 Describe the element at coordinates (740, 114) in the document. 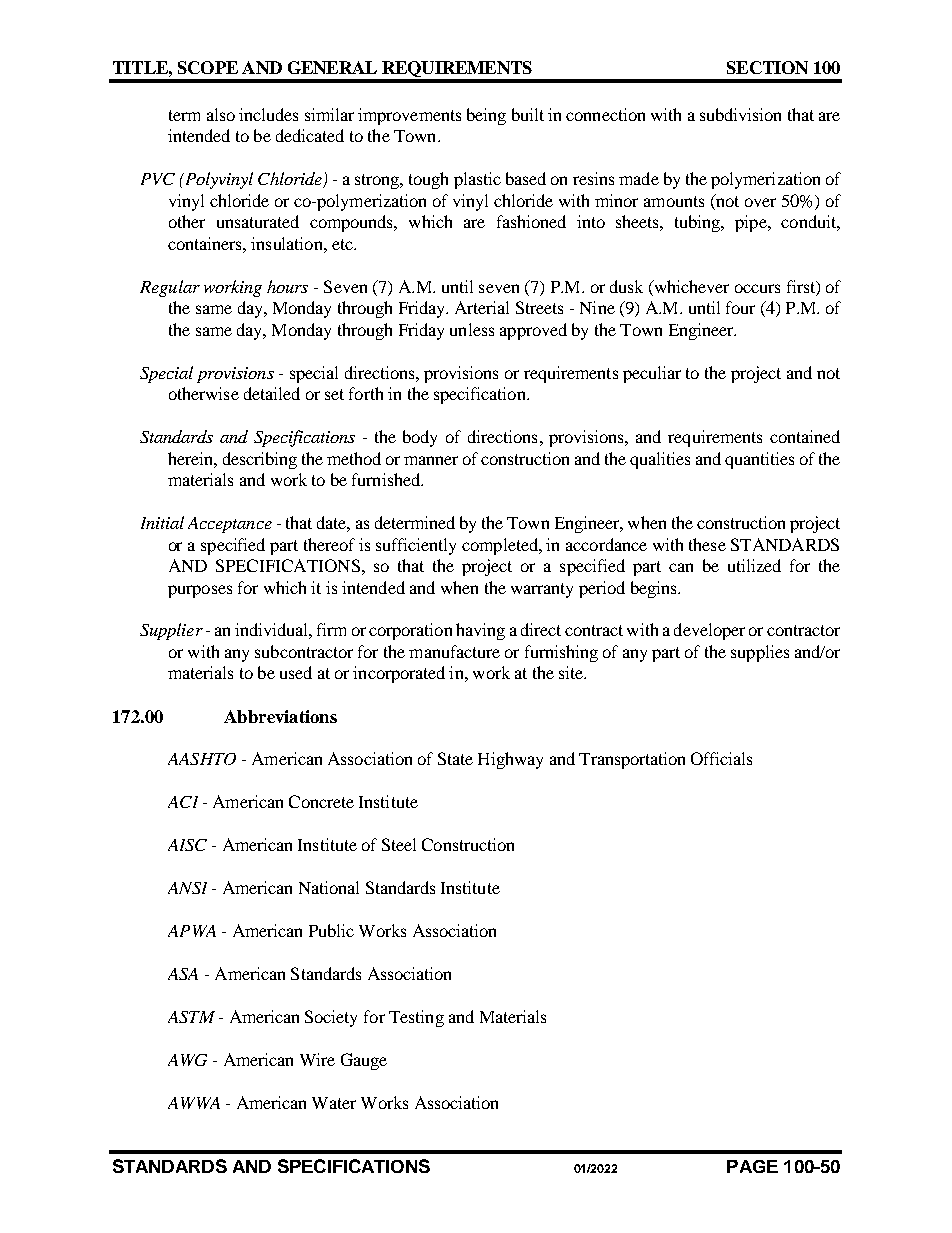

I see `subdivision` at that location.
